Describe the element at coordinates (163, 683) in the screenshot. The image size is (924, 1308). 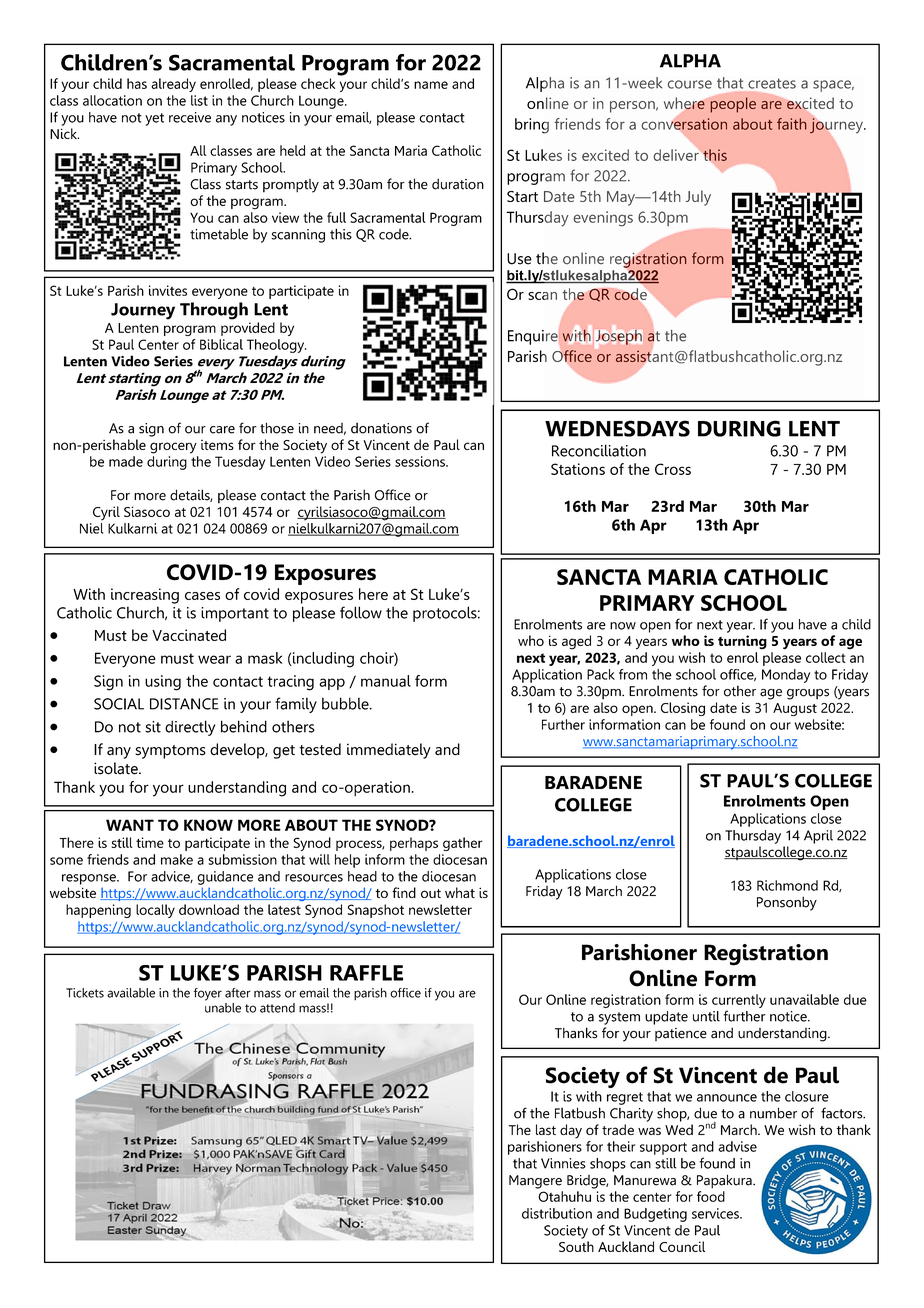
I see `using` at that location.
